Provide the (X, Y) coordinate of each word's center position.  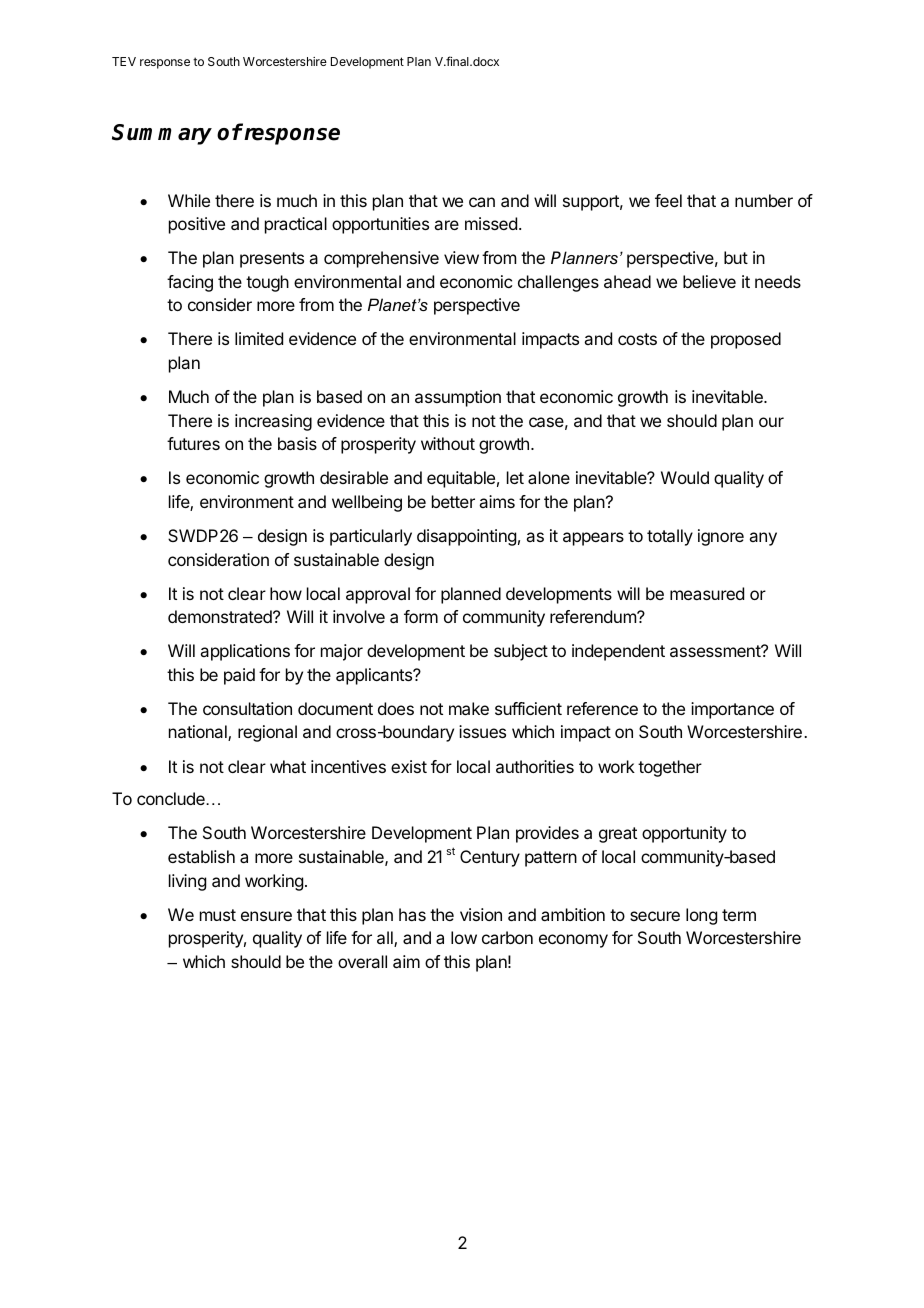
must (218, 915)
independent (618, 652)
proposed (746, 340)
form (421, 616)
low (464, 937)
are (446, 225)
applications (245, 652)
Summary (162, 134)
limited (259, 338)
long (701, 916)
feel (668, 200)
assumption (458, 398)
